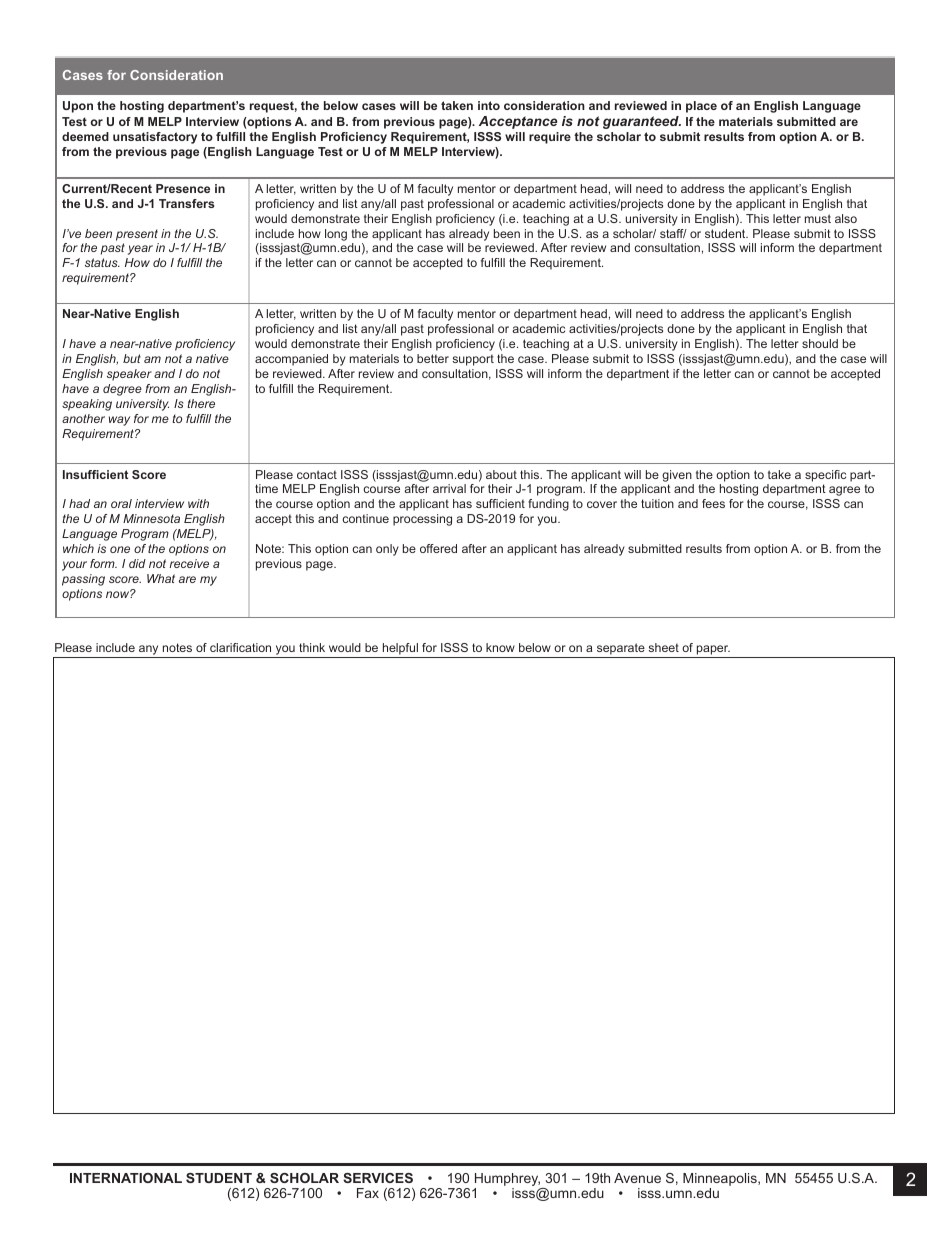 This page has width=952, height=1233. What do you see at coordinates (126, 1178) in the page?
I see `INTERNATIONAL` at bounding box center [126, 1178].
